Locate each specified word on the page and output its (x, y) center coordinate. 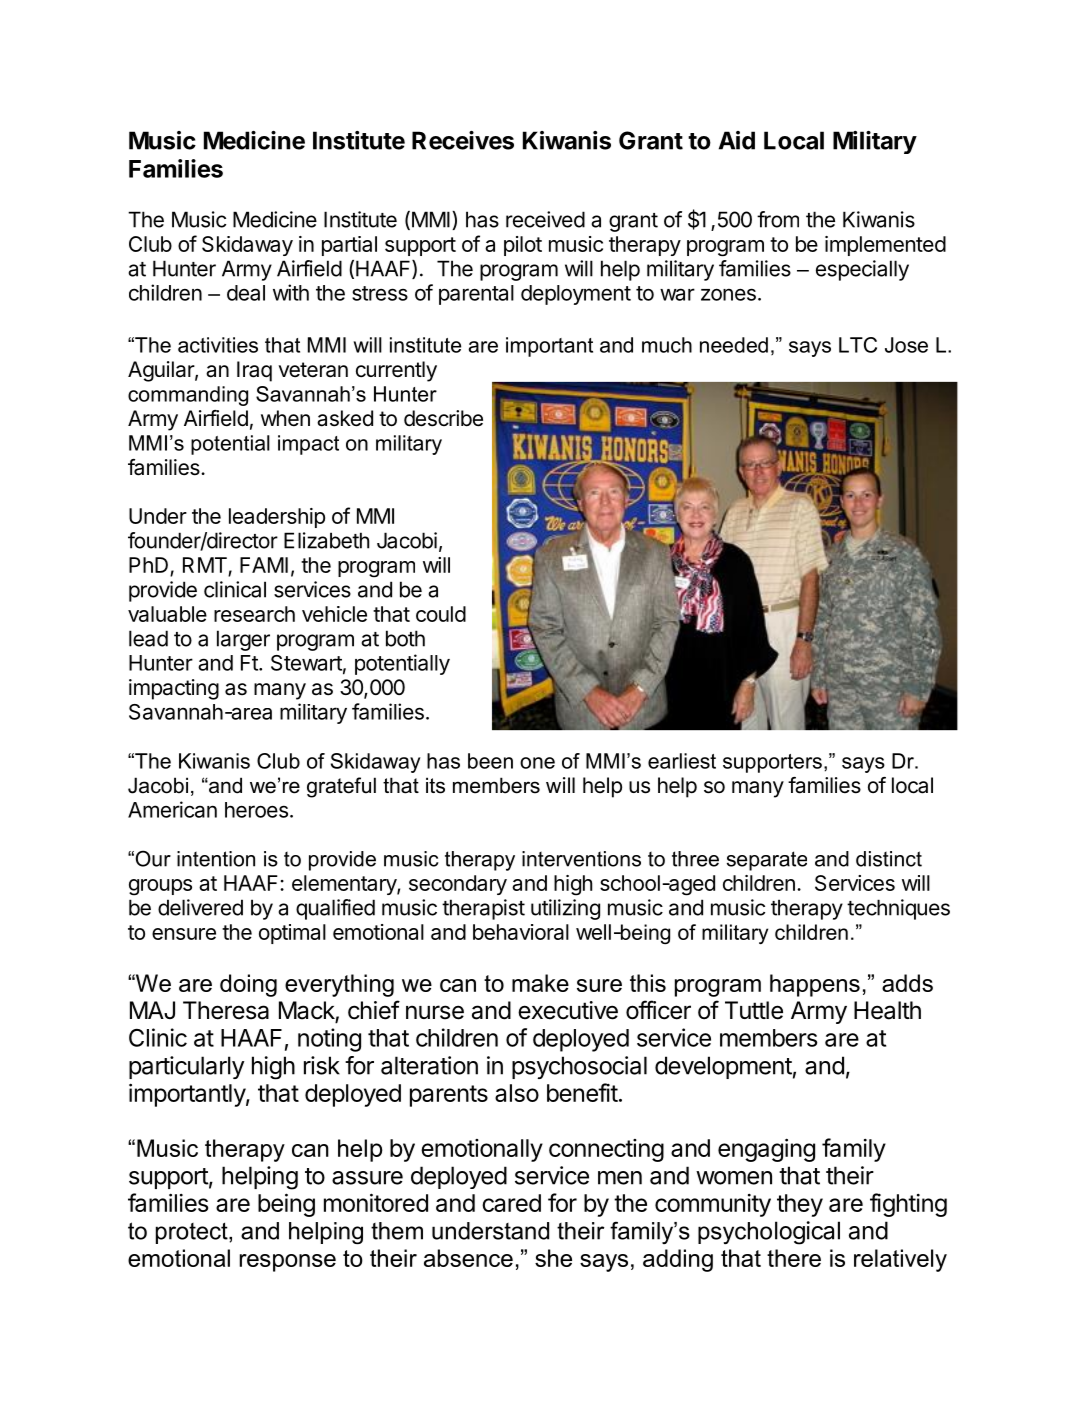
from (778, 219)
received (545, 219)
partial (349, 246)
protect (193, 1233)
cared (511, 1203)
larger (243, 640)
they (800, 1205)
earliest (682, 761)
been (490, 761)
